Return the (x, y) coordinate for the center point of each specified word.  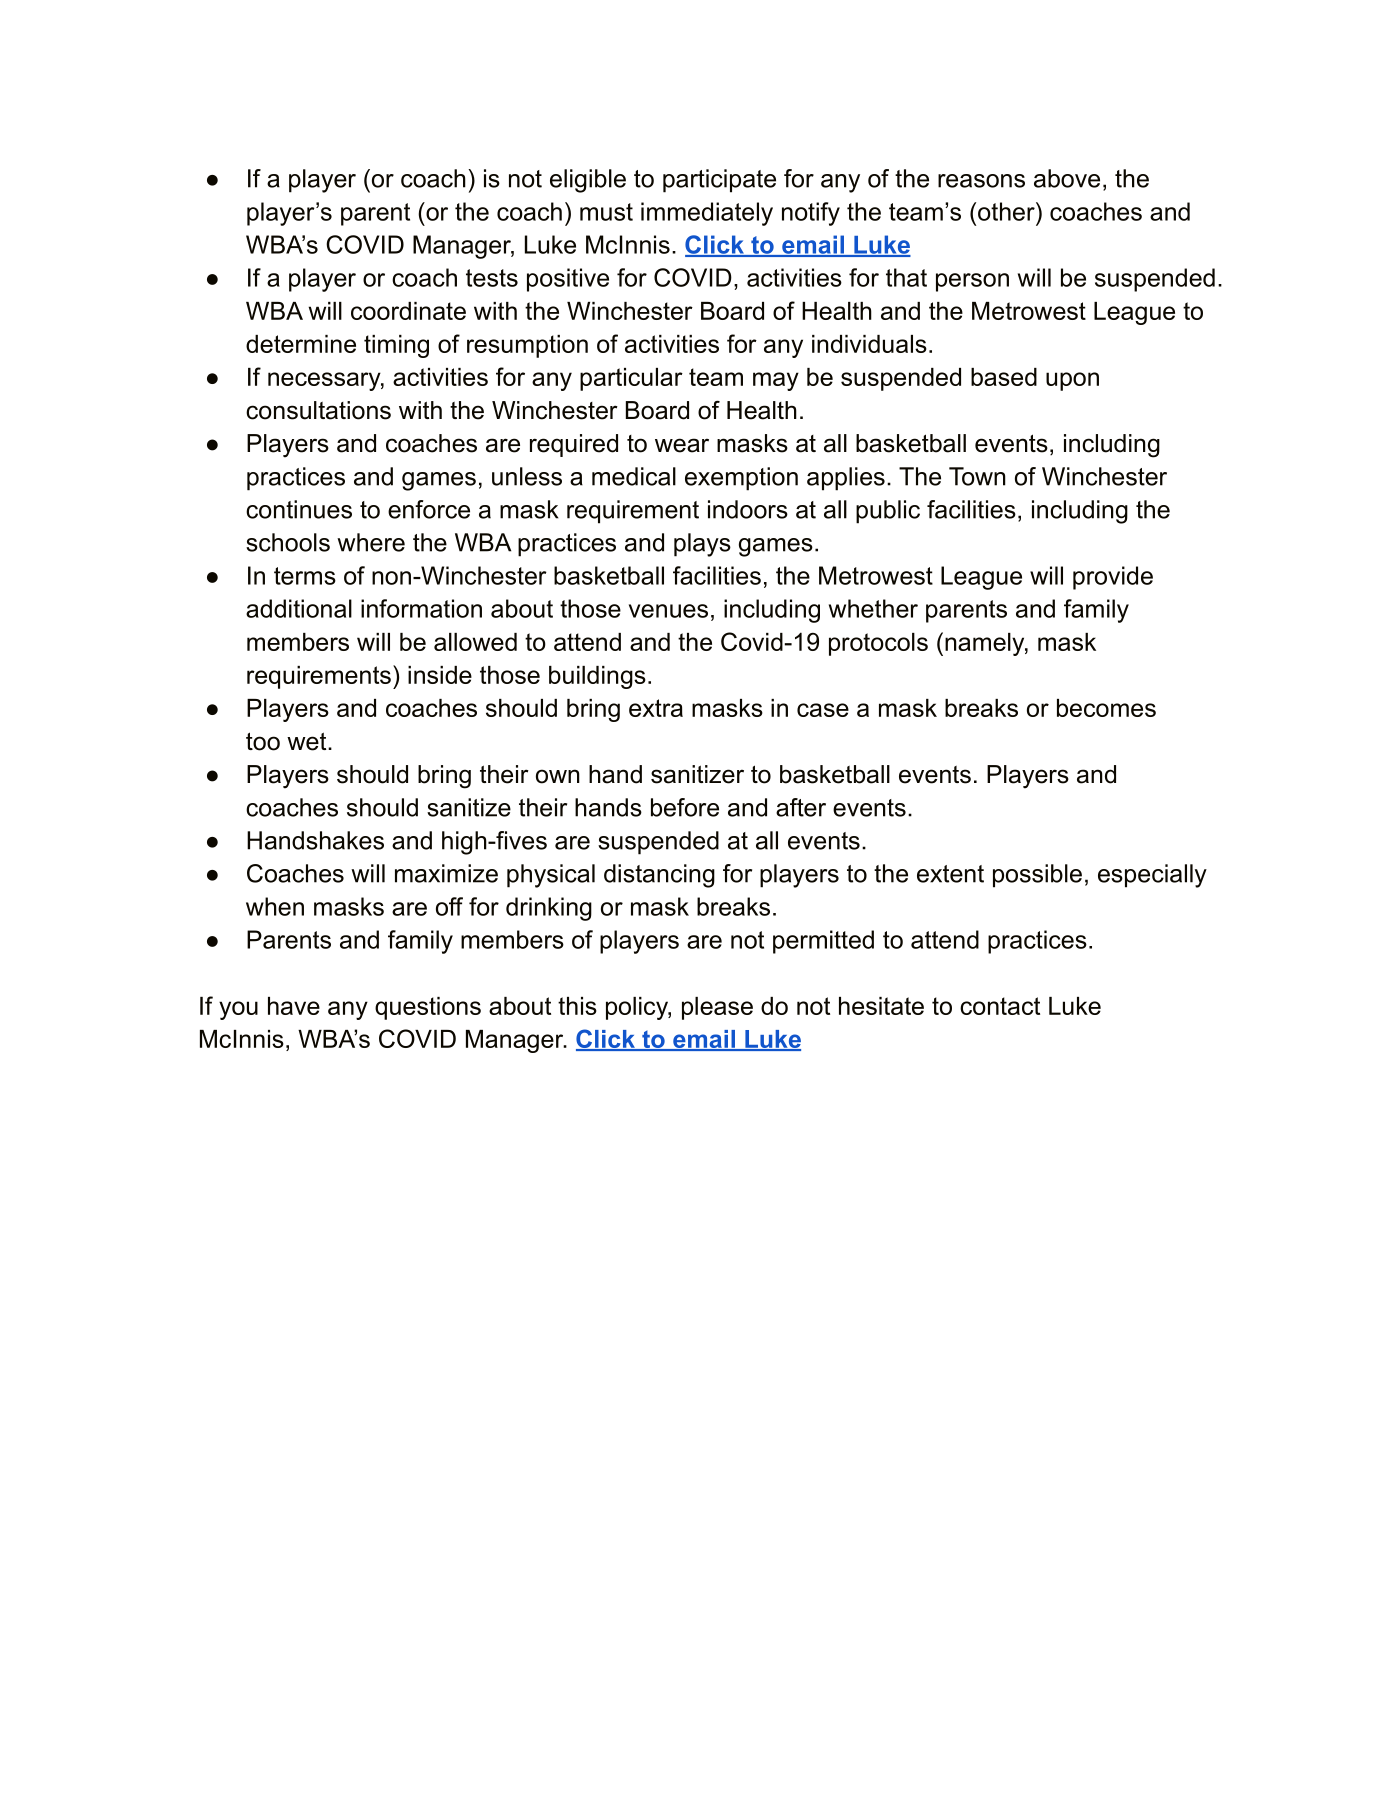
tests (492, 278)
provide (1113, 578)
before (685, 807)
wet (308, 741)
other (1007, 211)
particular (631, 379)
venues (668, 611)
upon (1072, 381)
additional (299, 608)
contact (1000, 1006)
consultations (318, 410)
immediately (707, 214)
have (294, 1006)
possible (1037, 876)
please (717, 1008)
